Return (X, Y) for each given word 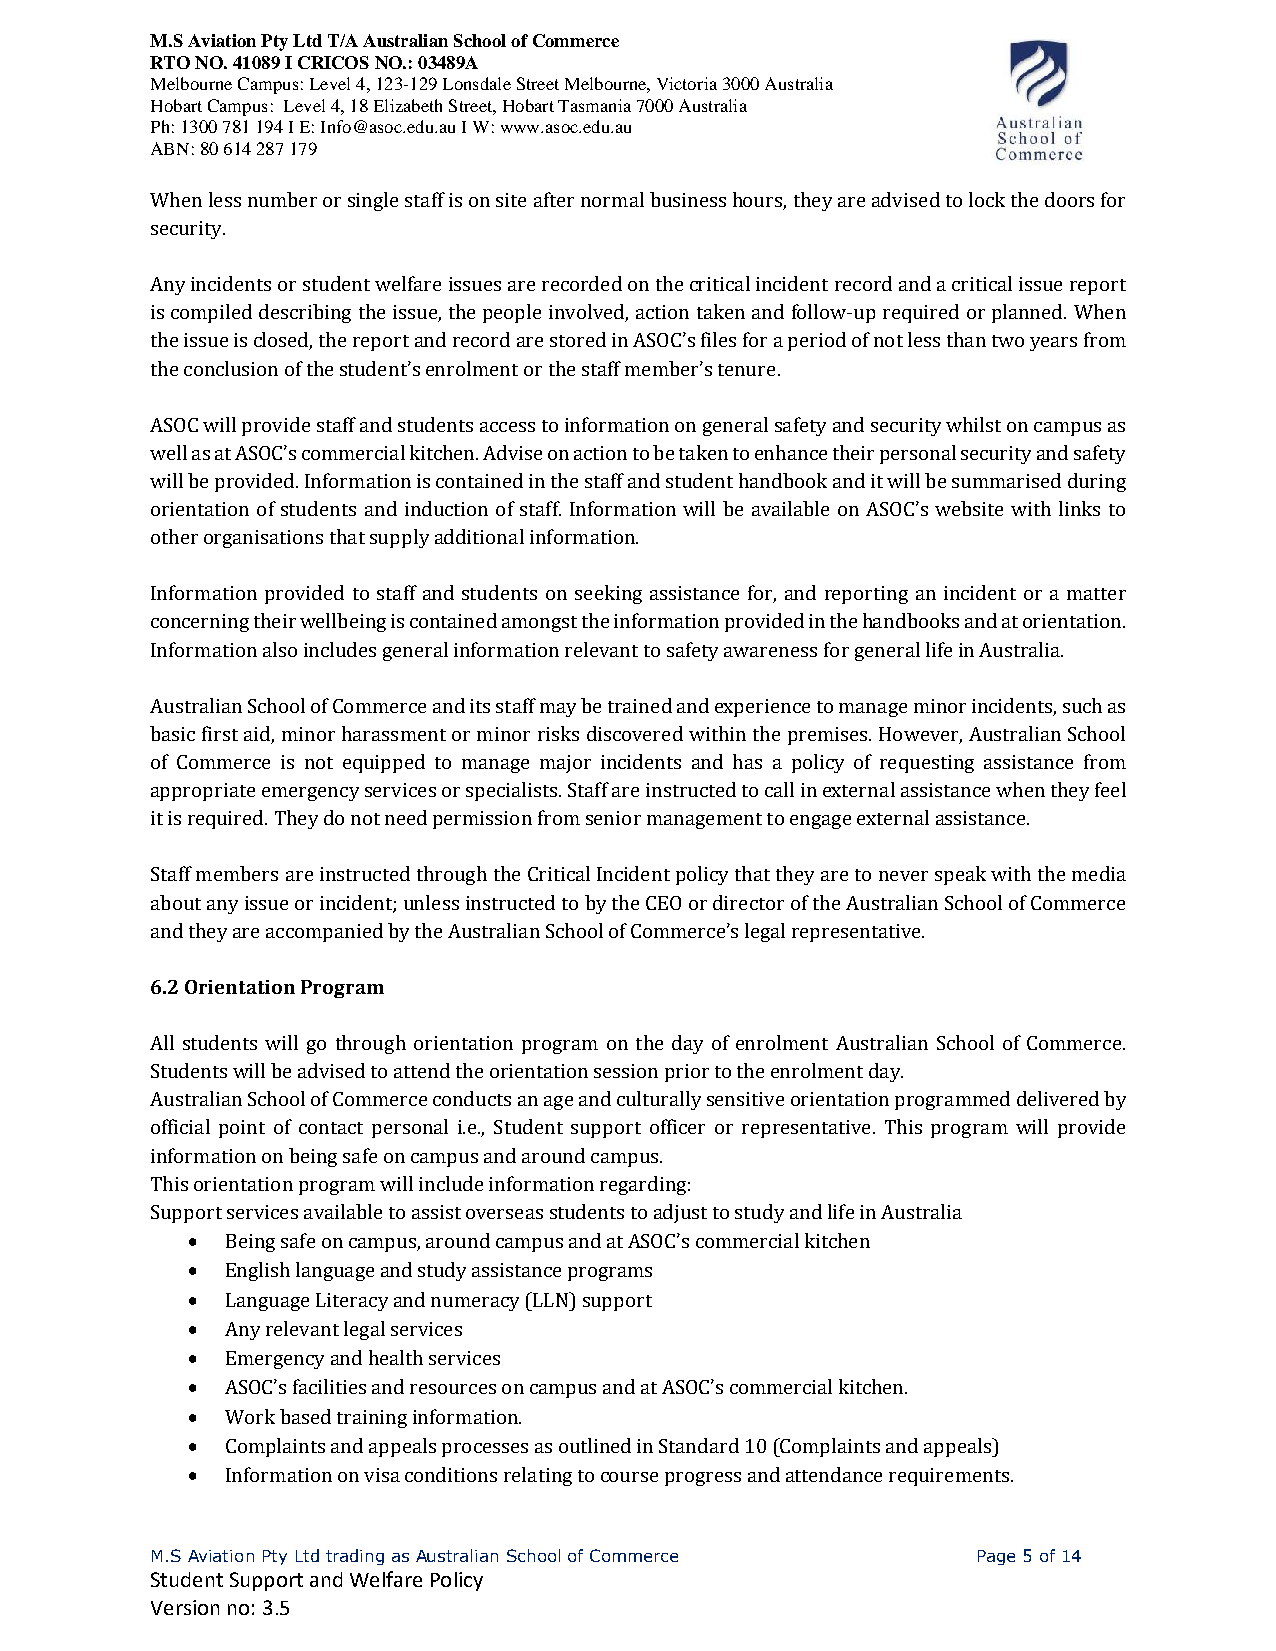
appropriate (203, 792)
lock (987, 199)
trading (355, 1557)
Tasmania (594, 105)
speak (960, 875)
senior (613, 818)
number (282, 199)
